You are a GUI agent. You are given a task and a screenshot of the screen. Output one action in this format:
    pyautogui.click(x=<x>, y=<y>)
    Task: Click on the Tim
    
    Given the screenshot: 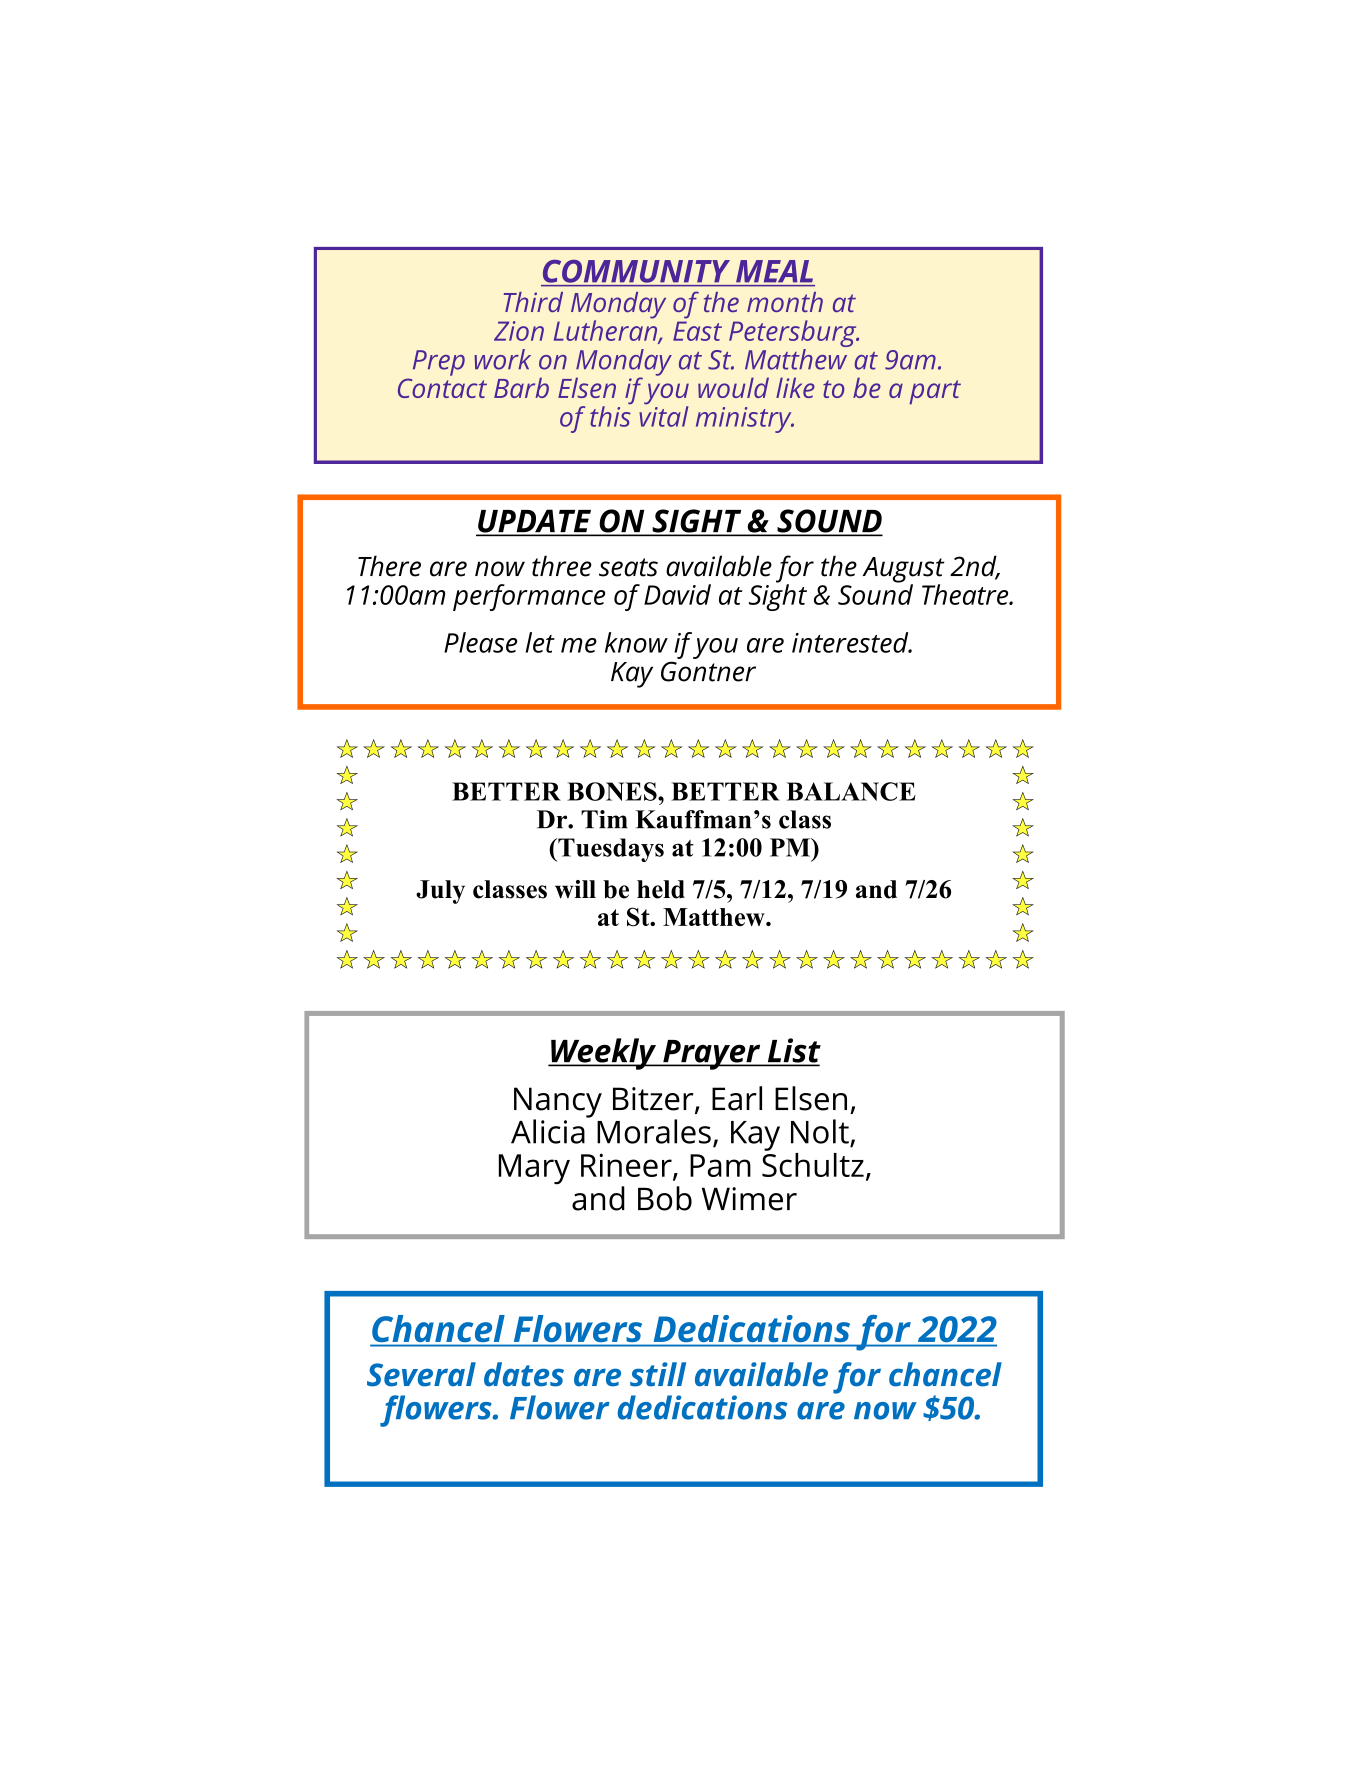 What is the action you would take?
    pyautogui.click(x=604, y=819)
